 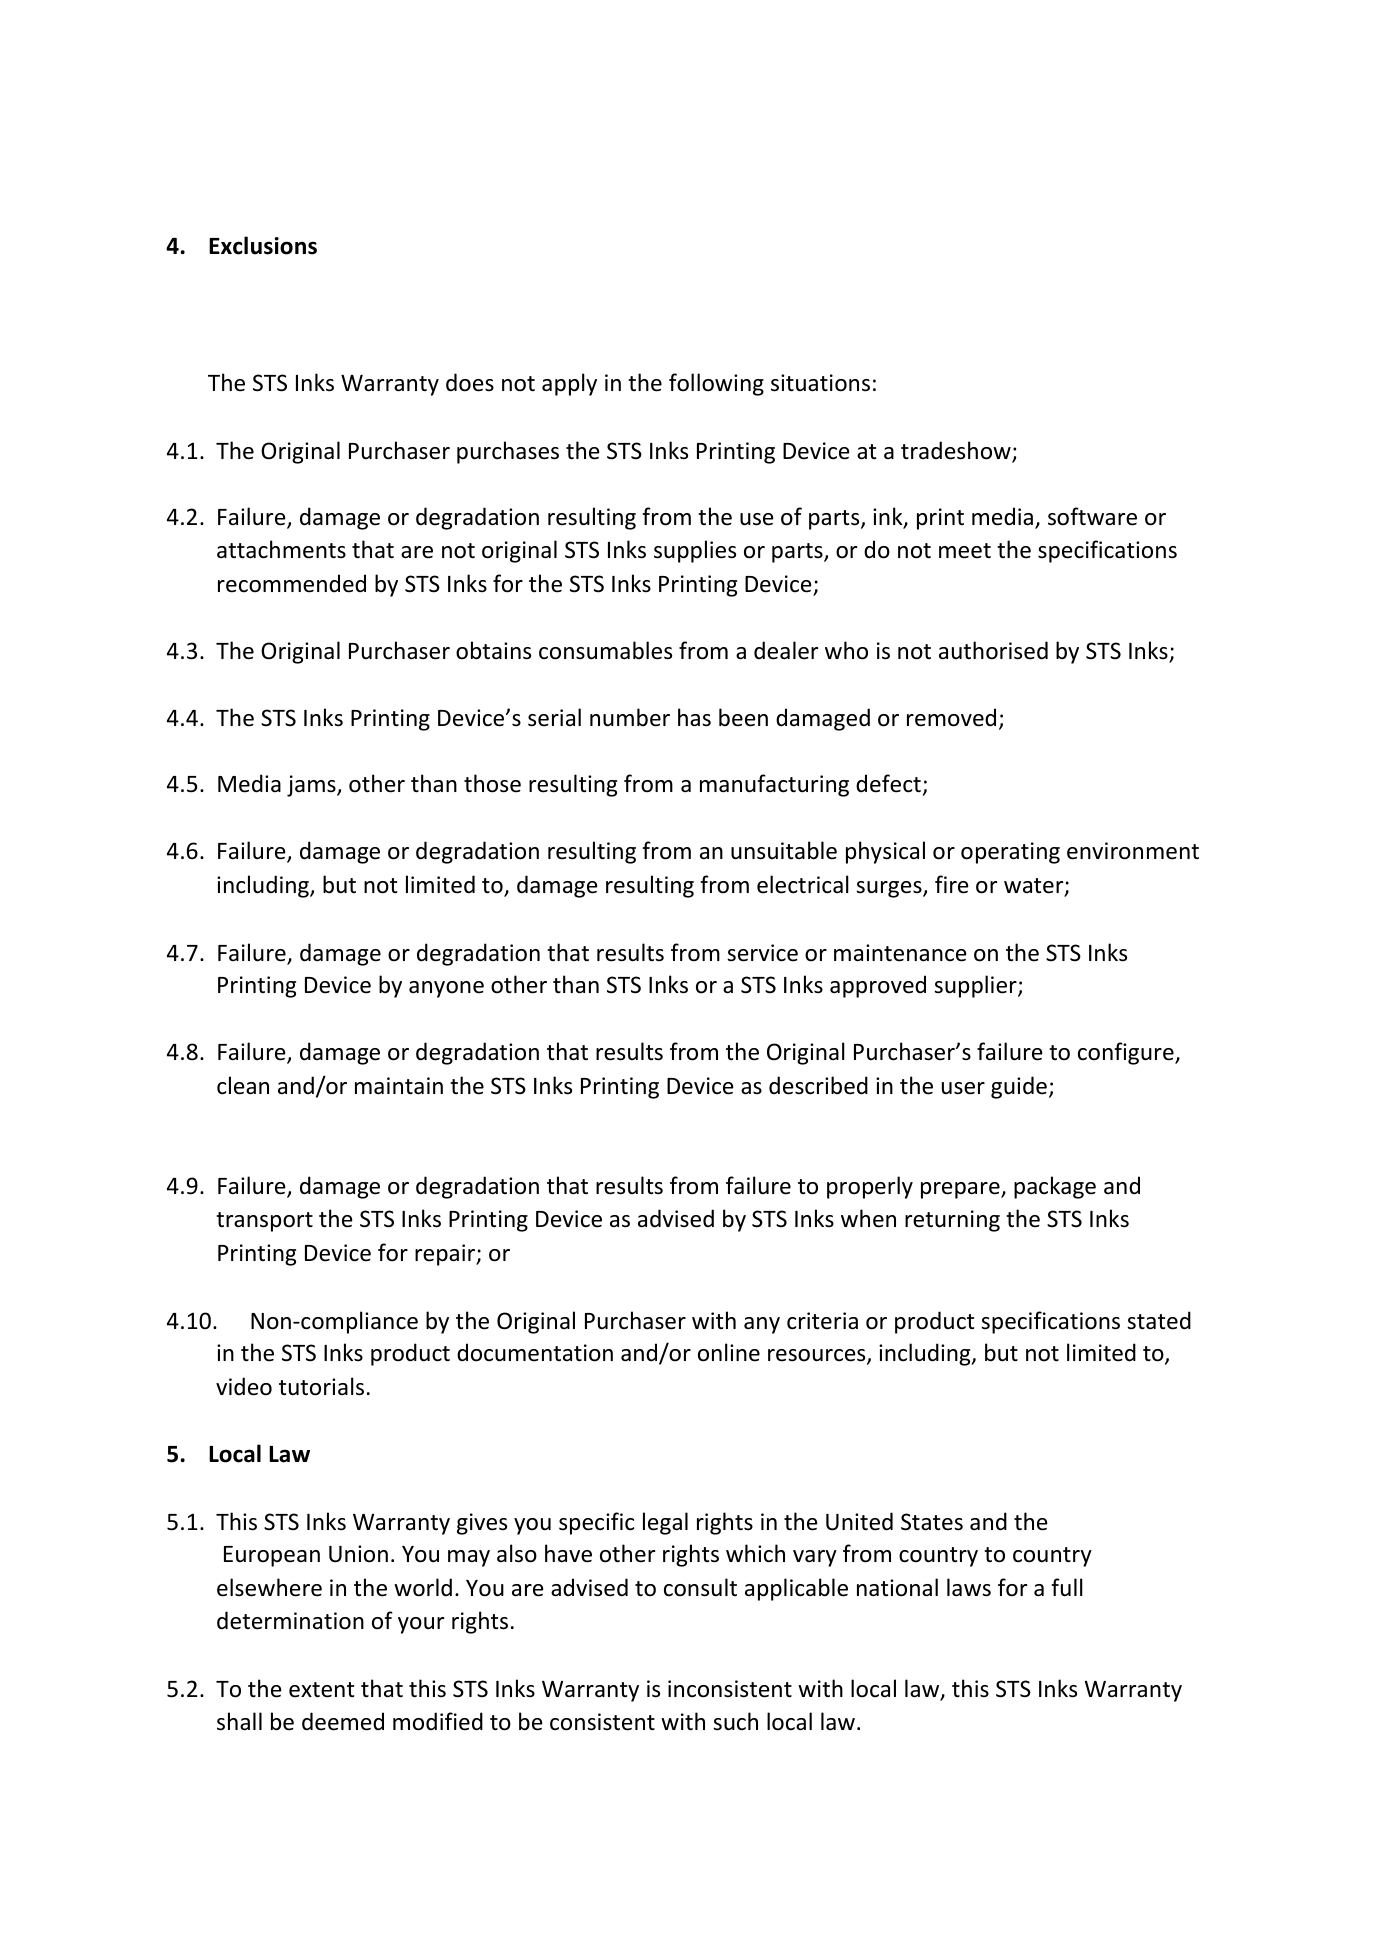 What do you see at coordinates (786, 650) in the document?
I see `dealer` at bounding box center [786, 650].
